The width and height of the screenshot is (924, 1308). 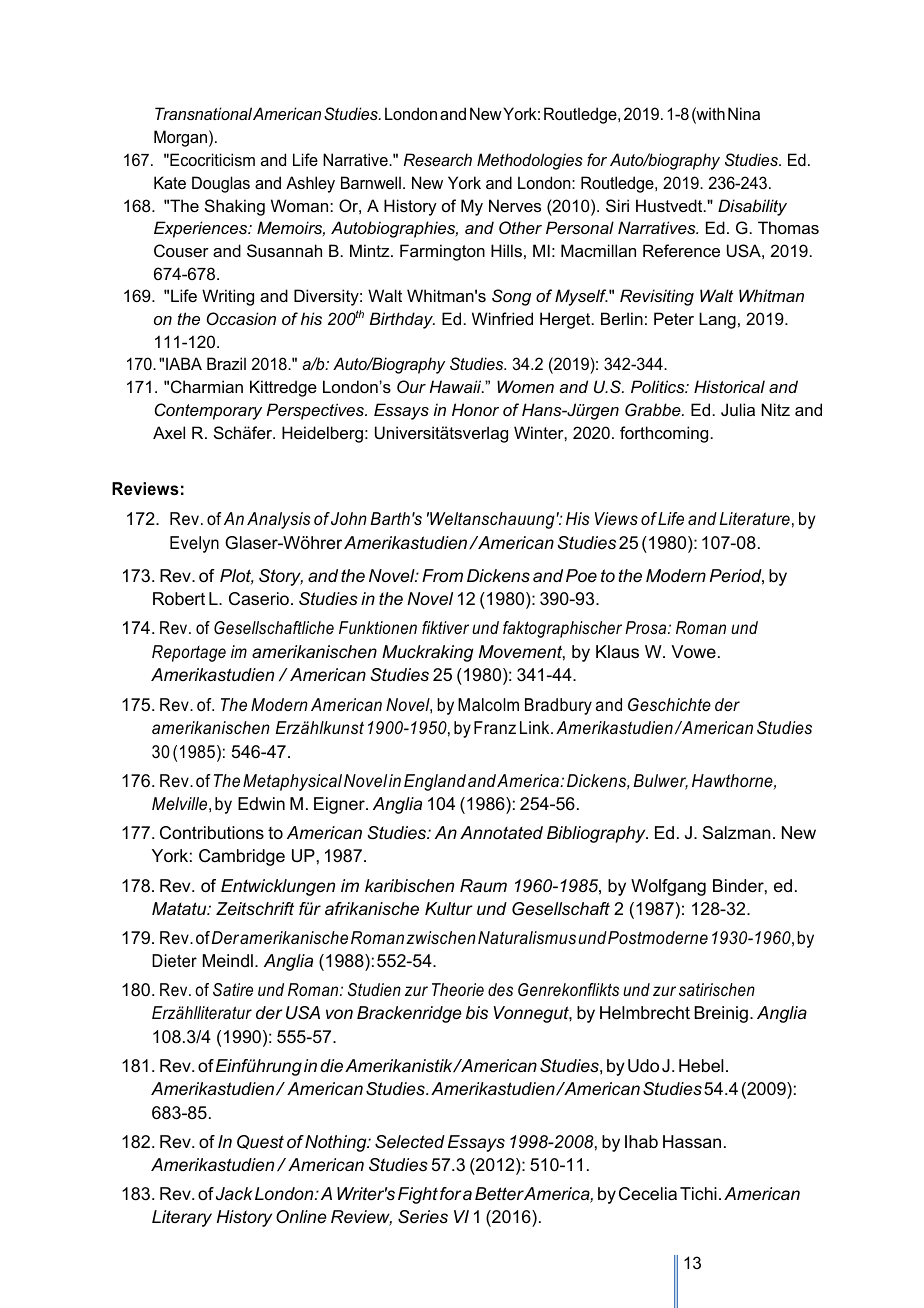 What do you see at coordinates (242, 857) in the screenshot?
I see `Cambridge` at bounding box center [242, 857].
